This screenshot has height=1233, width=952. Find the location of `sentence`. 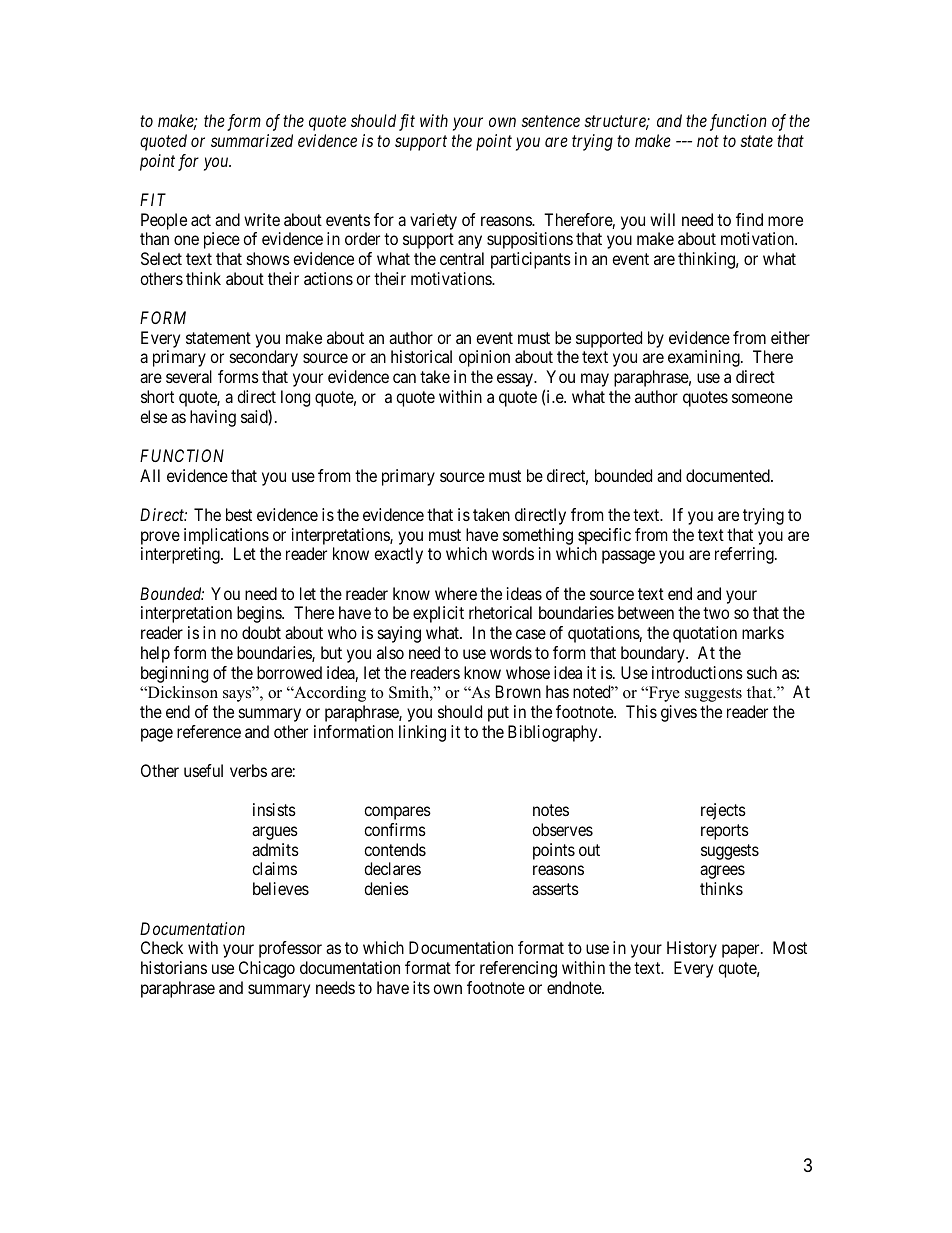

sentence is located at coordinates (551, 121).
